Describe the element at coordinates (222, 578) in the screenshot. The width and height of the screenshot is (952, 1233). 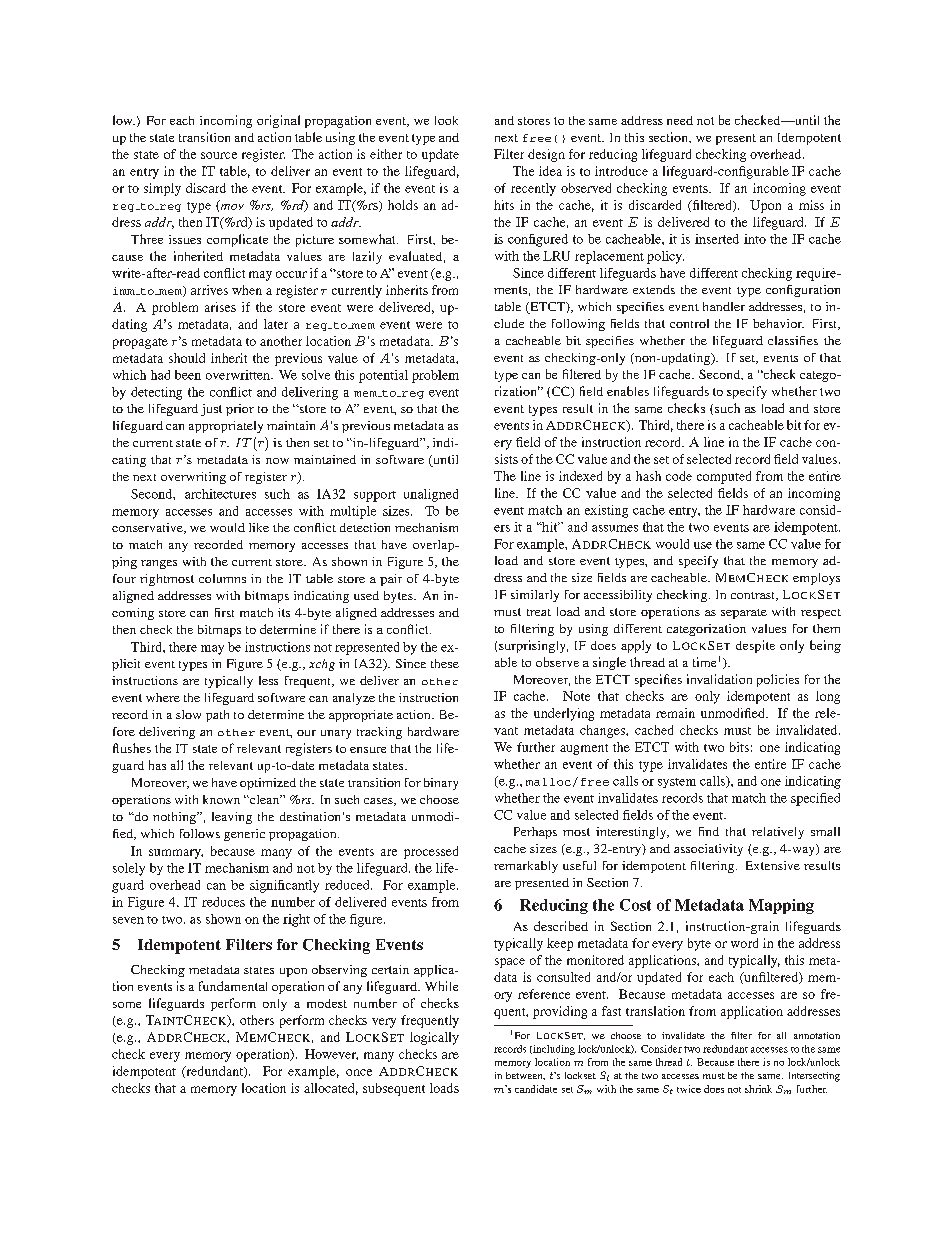
I see `columns` at that location.
